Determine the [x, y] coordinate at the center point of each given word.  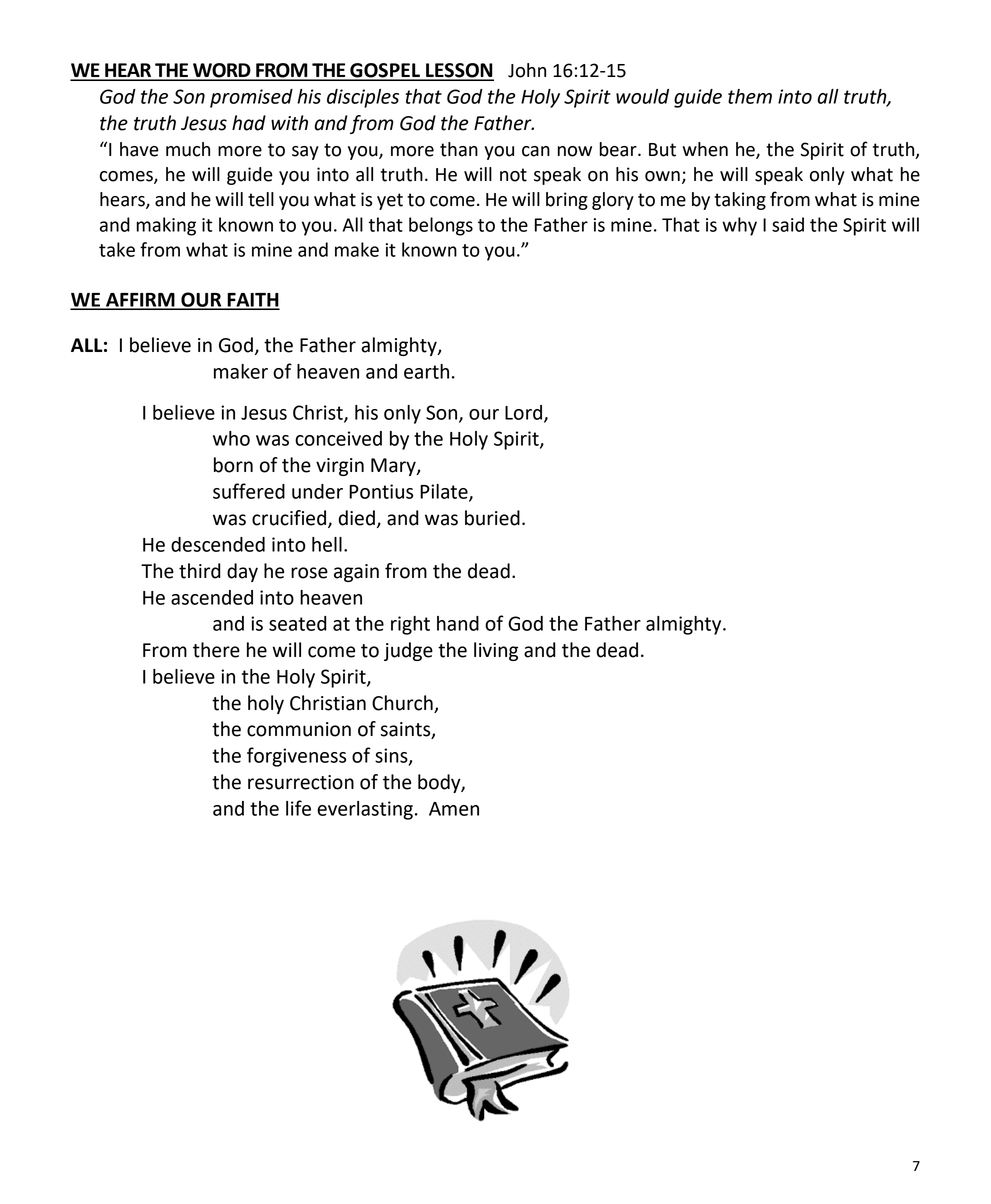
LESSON [459, 71]
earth [426, 371]
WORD [222, 71]
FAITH [253, 301]
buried [492, 518]
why [739, 226]
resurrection [301, 782]
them [750, 96]
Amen [454, 809]
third [200, 571]
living [496, 651]
